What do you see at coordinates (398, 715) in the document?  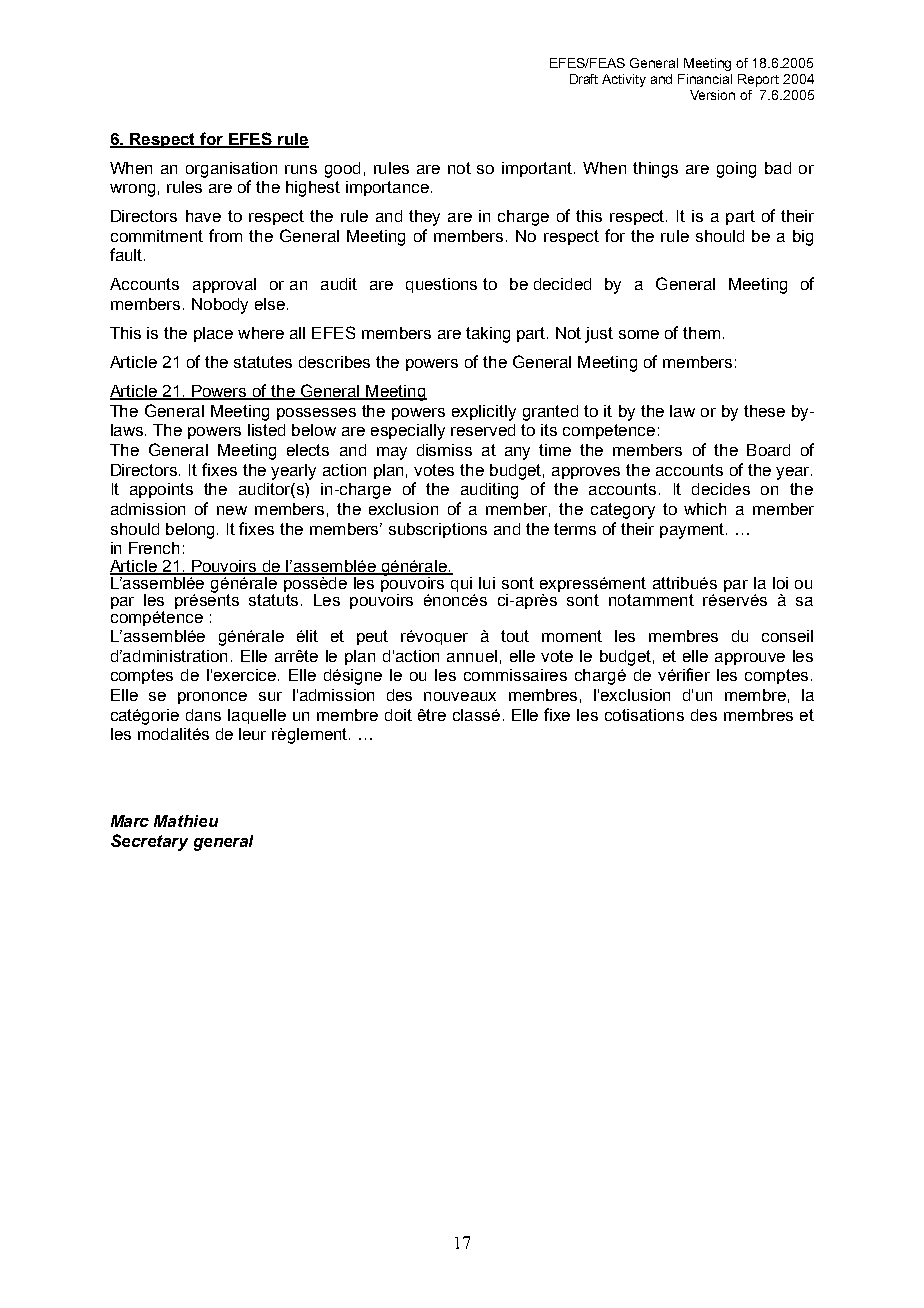 I see `doit` at bounding box center [398, 715].
